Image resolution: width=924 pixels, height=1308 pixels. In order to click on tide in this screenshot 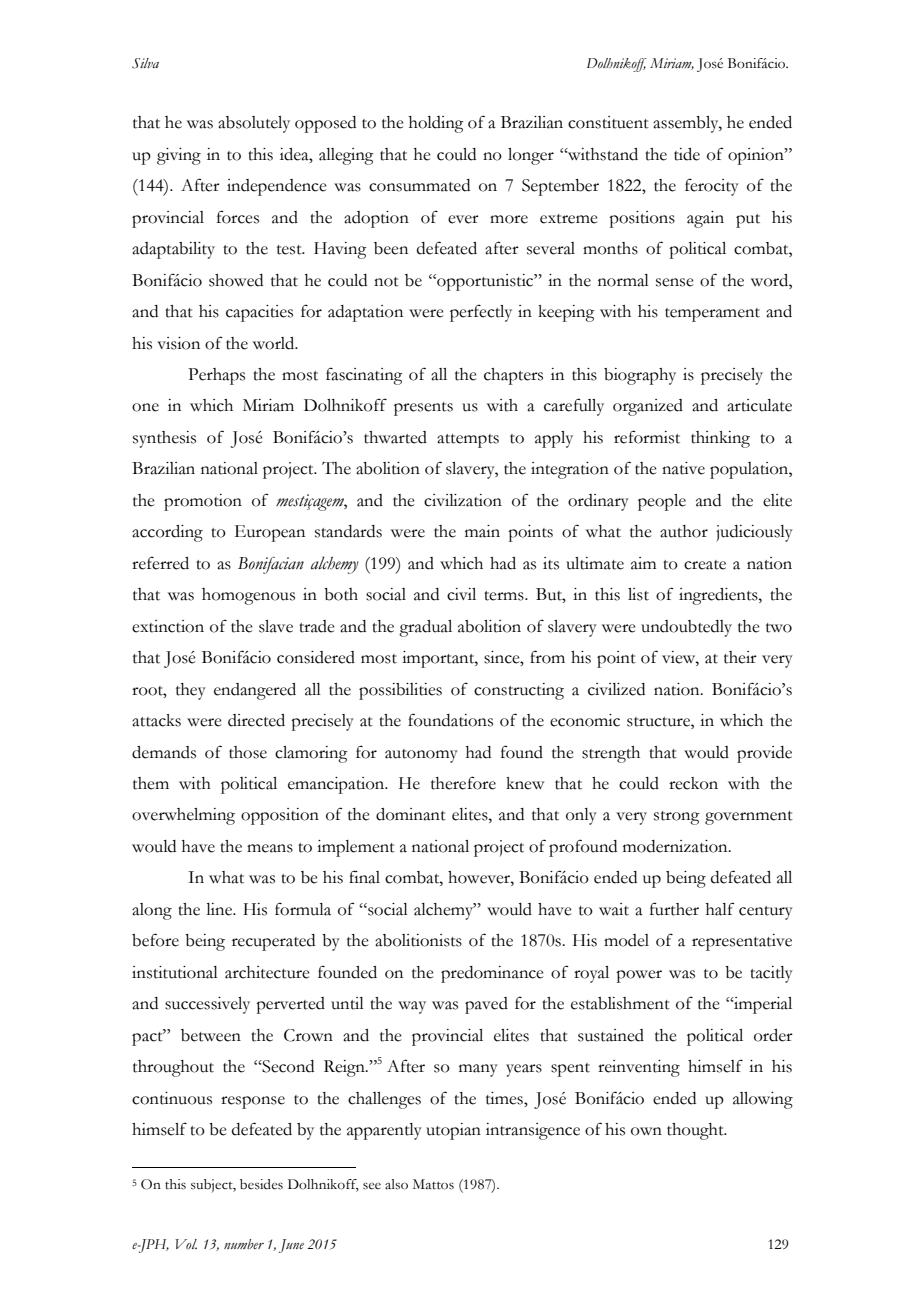, I will do `click(687, 154)`.
